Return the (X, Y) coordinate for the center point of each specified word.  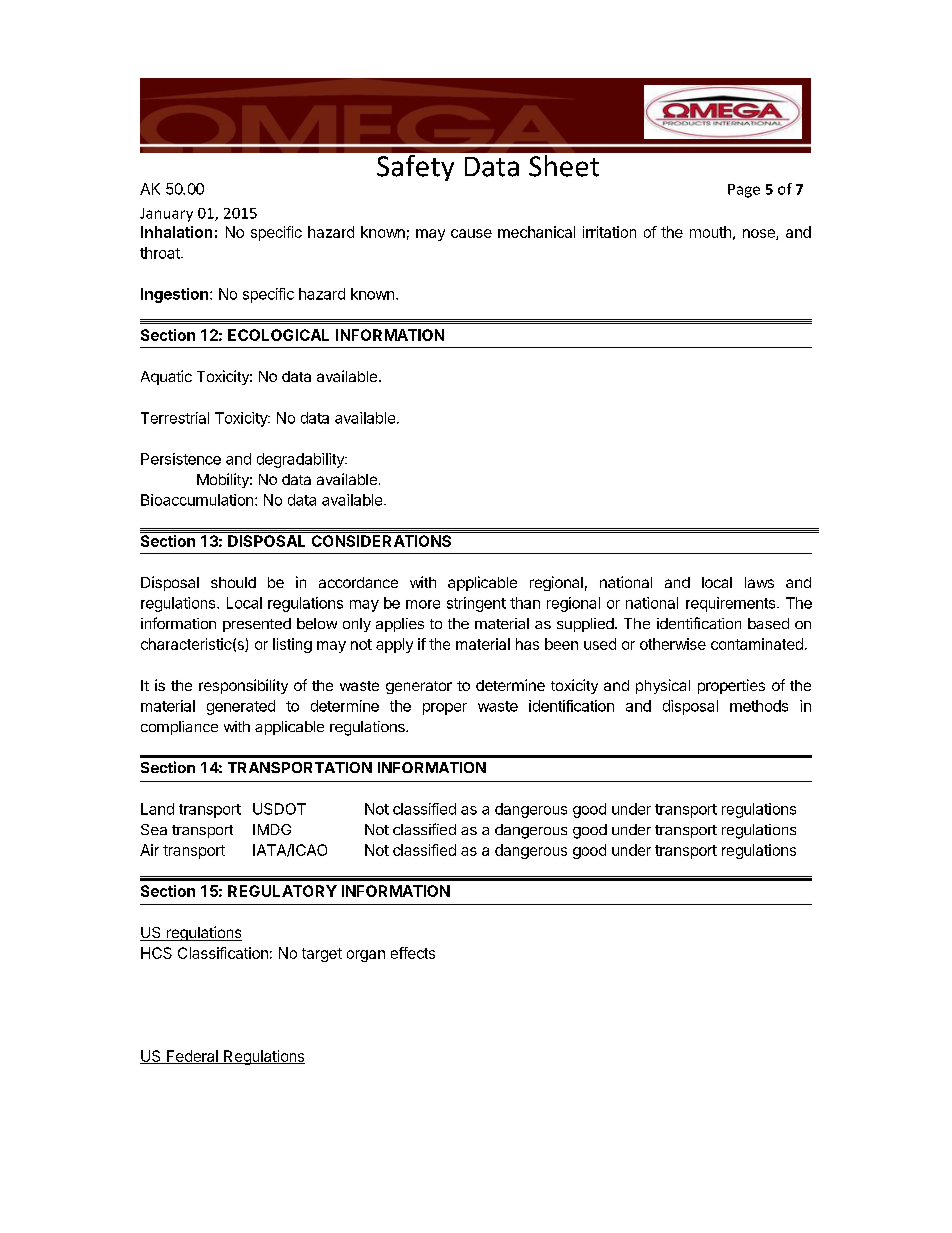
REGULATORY (282, 891)
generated (241, 707)
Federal (192, 1057)
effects (413, 953)
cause (471, 233)
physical (663, 686)
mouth (710, 232)
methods (759, 706)
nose (760, 234)
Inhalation (176, 232)
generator (419, 687)
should (233, 582)
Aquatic (166, 377)
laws (759, 582)
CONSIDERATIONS (381, 541)
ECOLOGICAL (278, 335)
